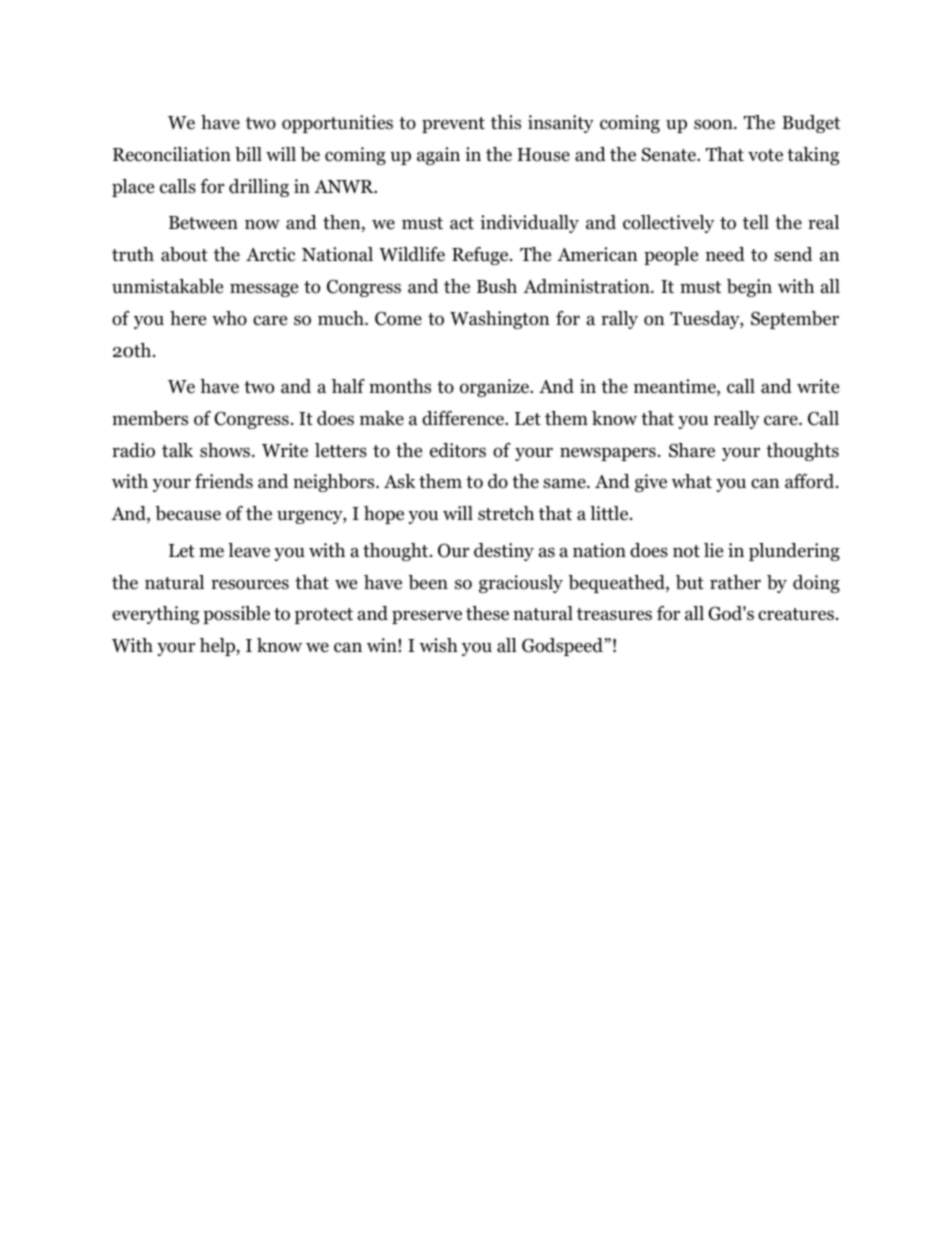  Describe the element at coordinates (749, 288) in the page. I see `begin` at that location.
